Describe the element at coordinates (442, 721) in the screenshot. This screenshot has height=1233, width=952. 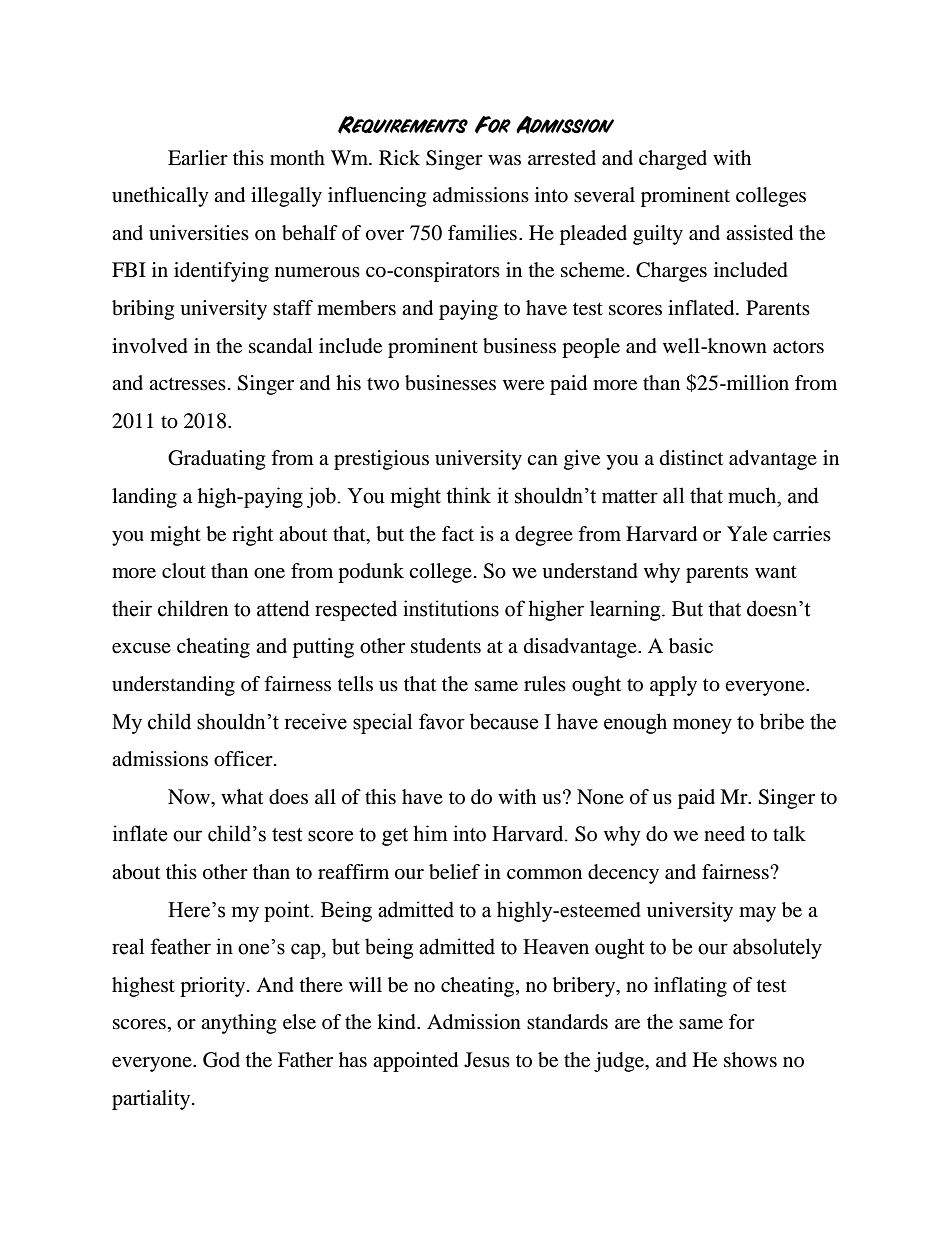
I see `favor` at that location.
